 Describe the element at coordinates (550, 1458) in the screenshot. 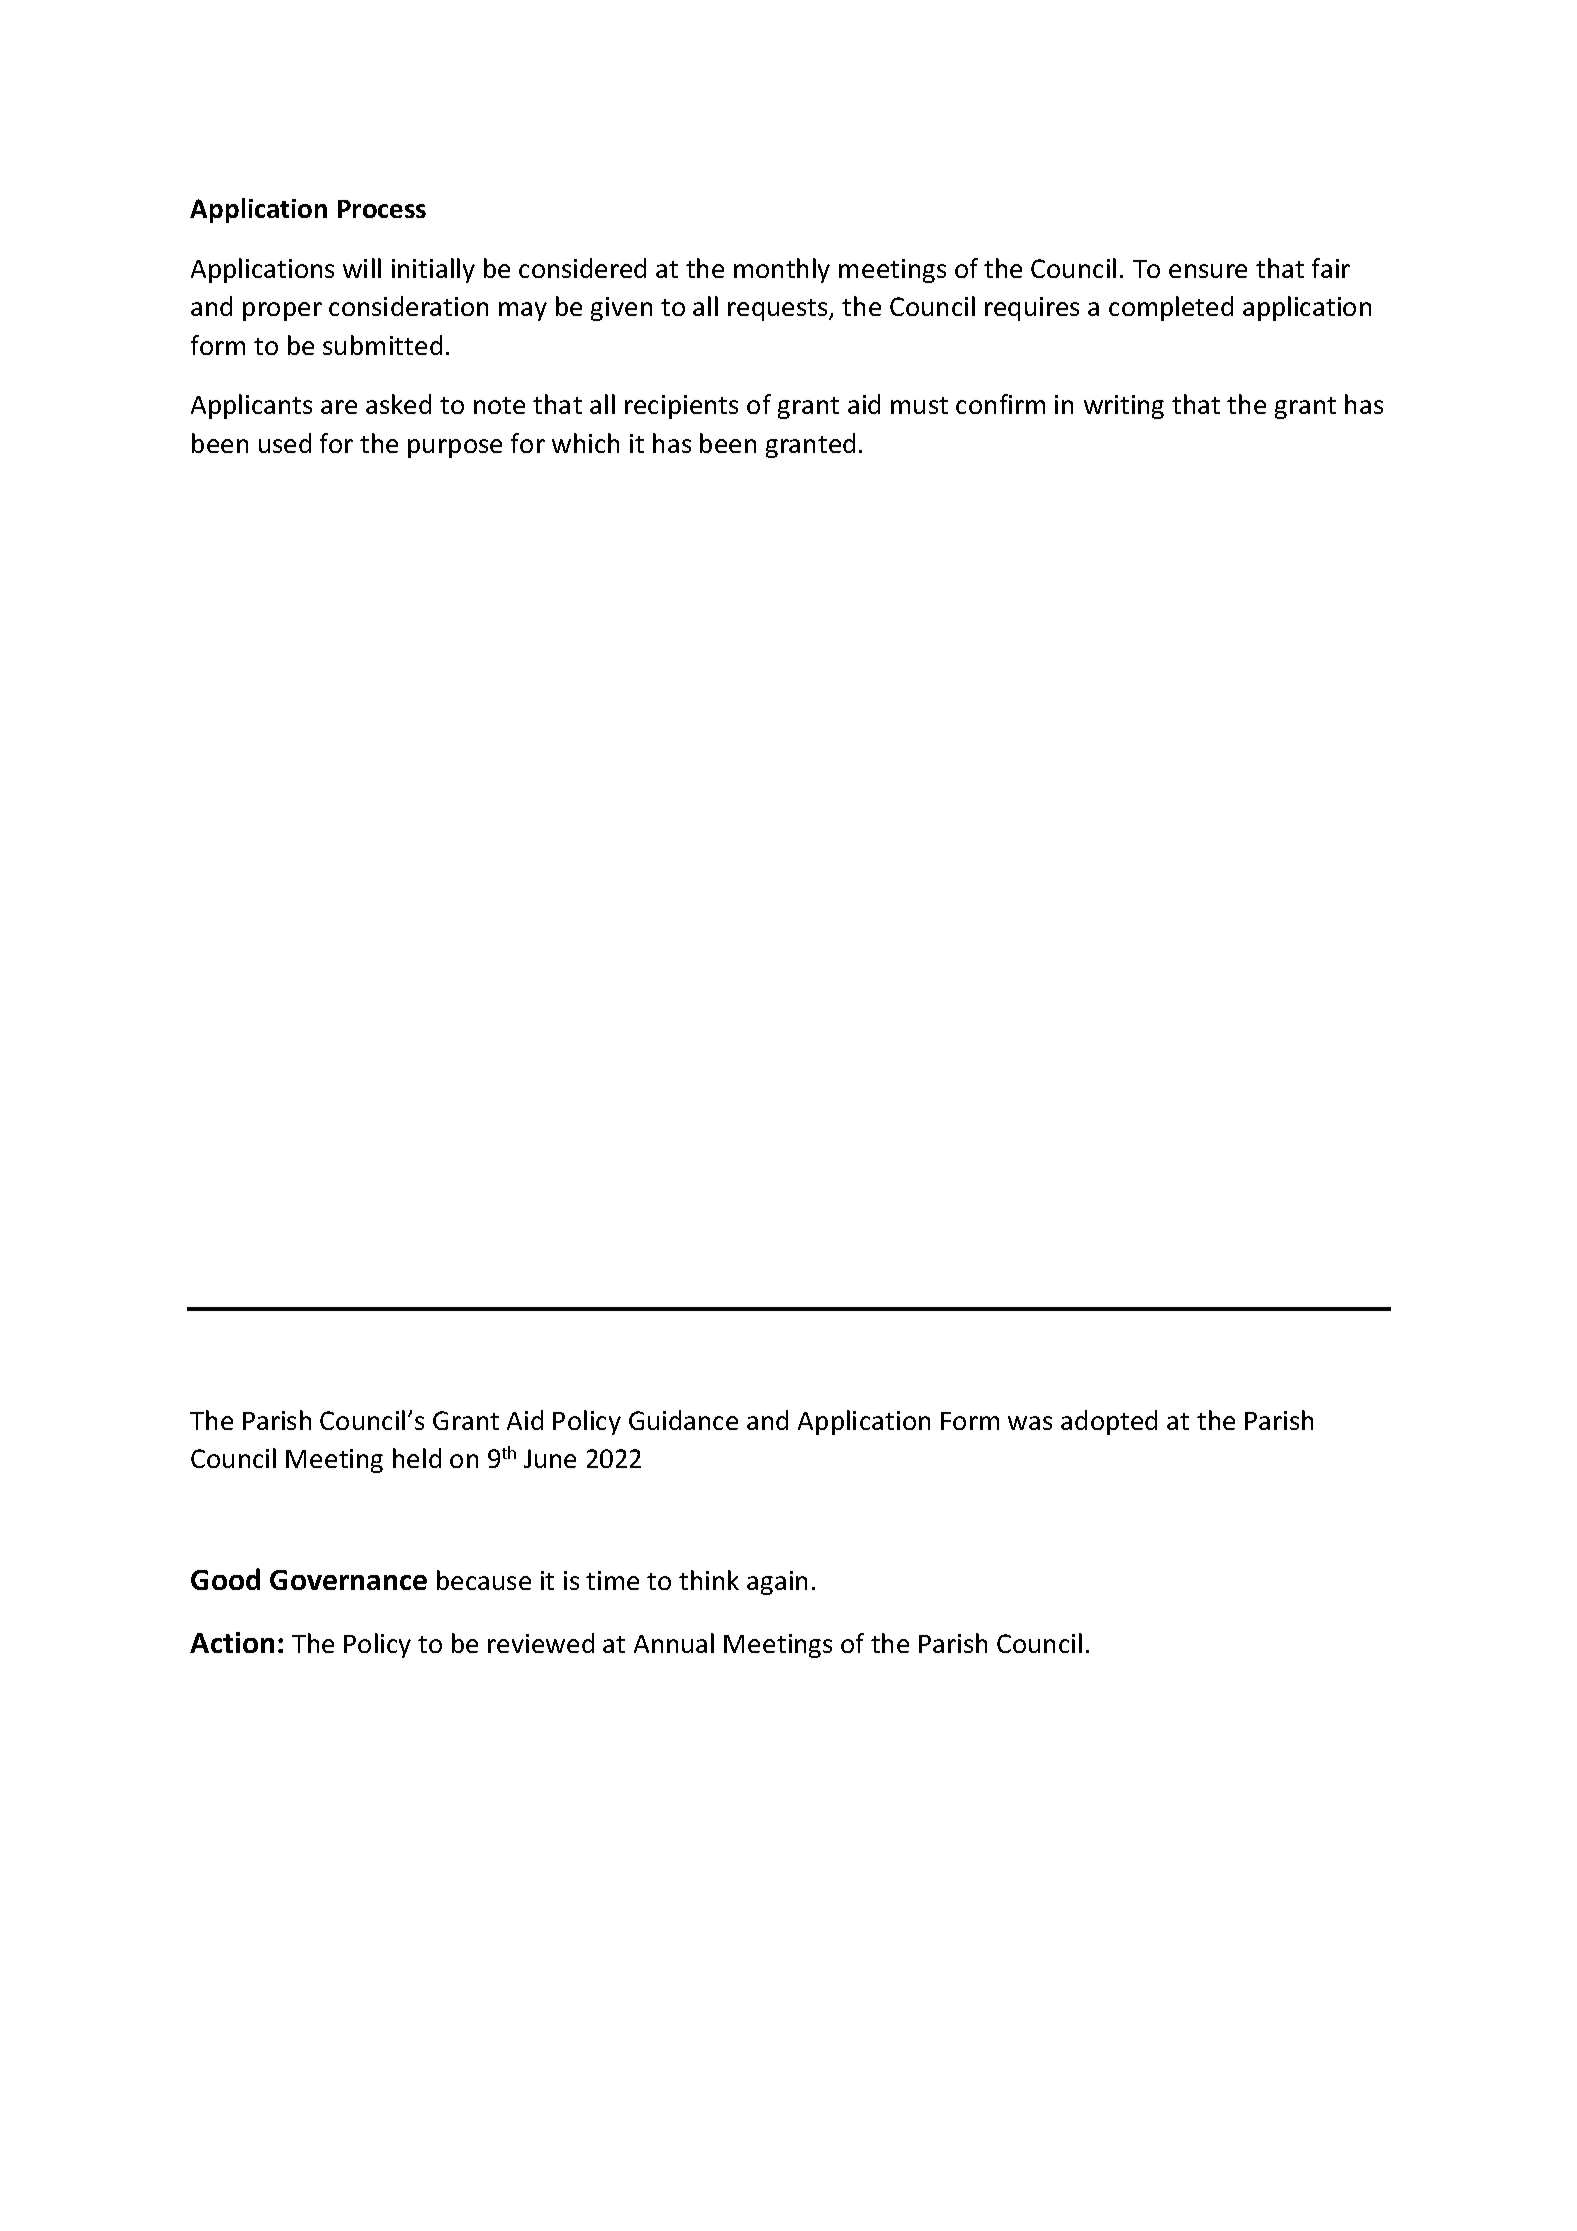

I see `June` at that location.
